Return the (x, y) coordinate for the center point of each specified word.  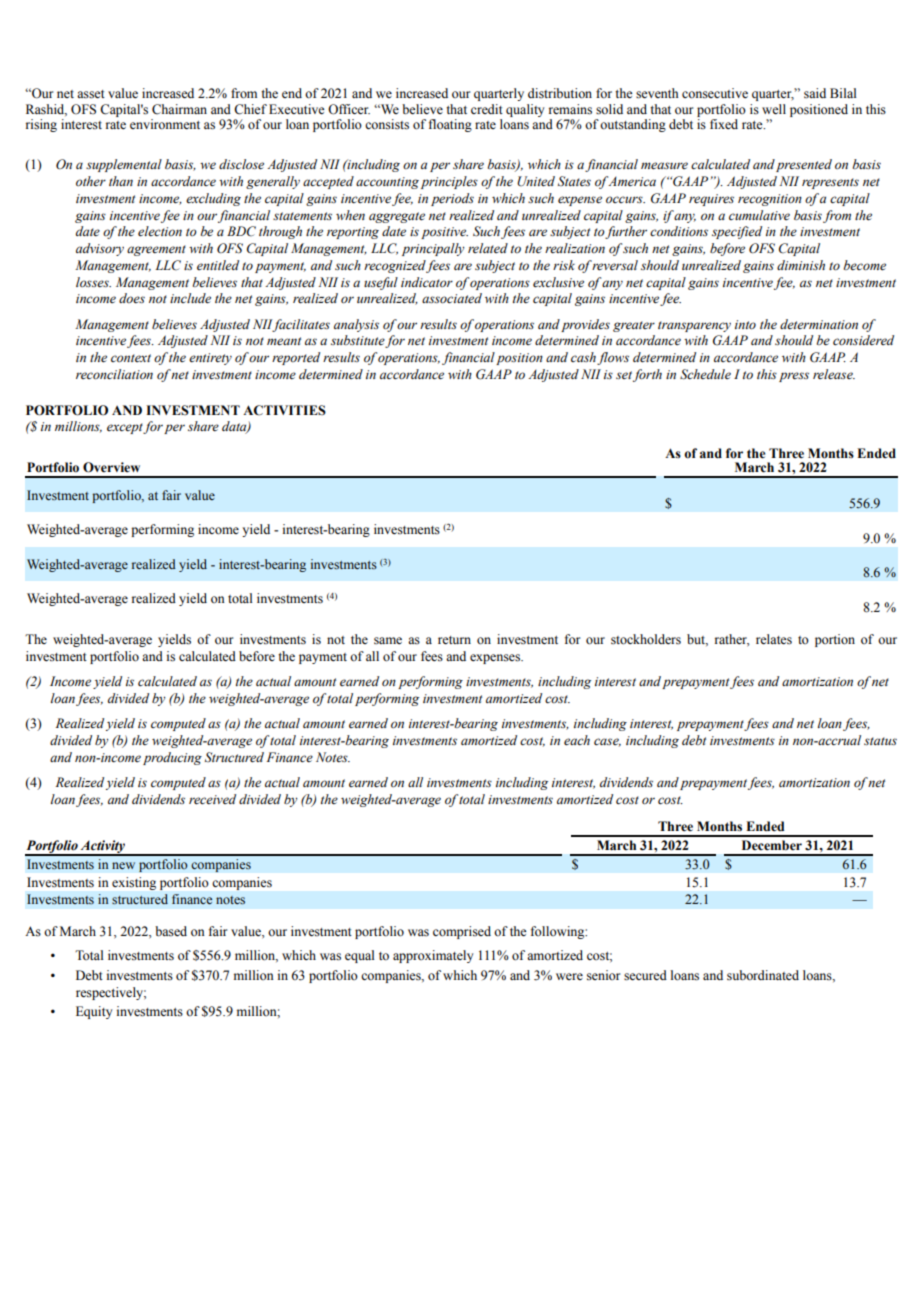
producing (172, 758)
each (577, 740)
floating (450, 125)
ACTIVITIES (284, 410)
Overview (111, 467)
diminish (801, 265)
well (774, 109)
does (132, 298)
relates (774, 639)
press (794, 377)
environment (165, 124)
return (454, 640)
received (212, 799)
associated (452, 298)
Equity (94, 1012)
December (772, 845)
